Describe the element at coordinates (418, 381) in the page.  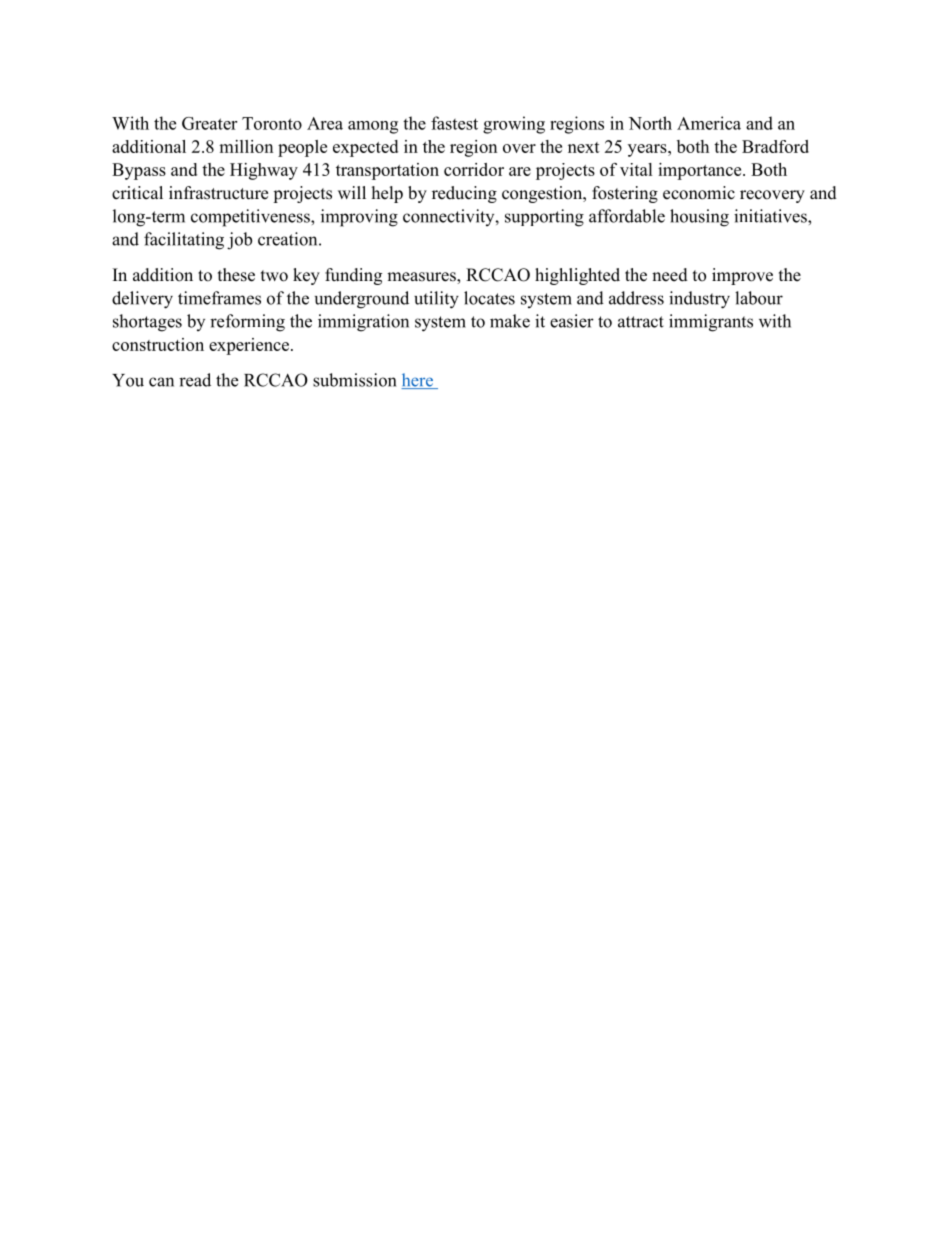
I see `here` at that location.
